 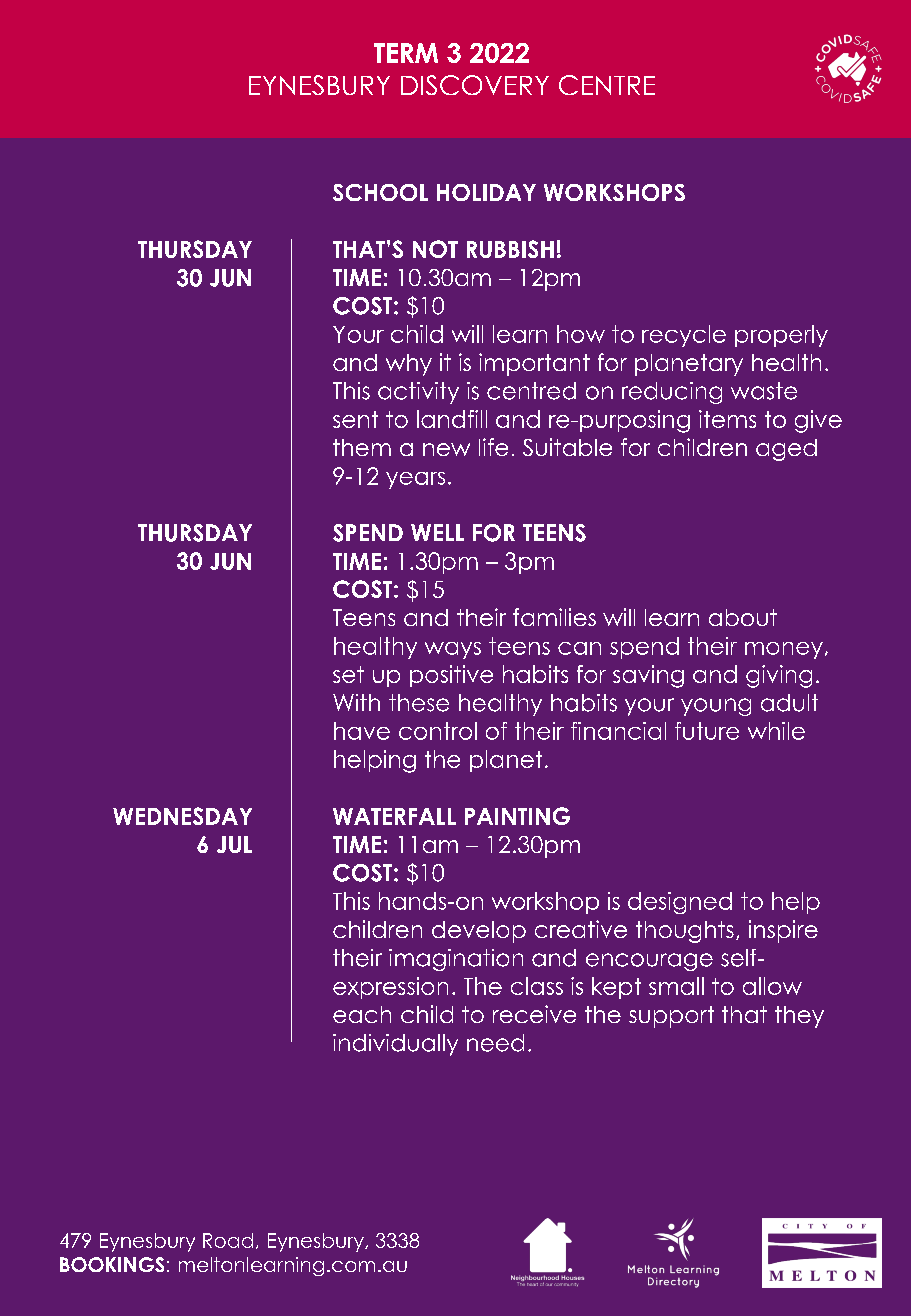 What do you see at coordinates (446, 449) in the image?
I see `new` at bounding box center [446, 449].
